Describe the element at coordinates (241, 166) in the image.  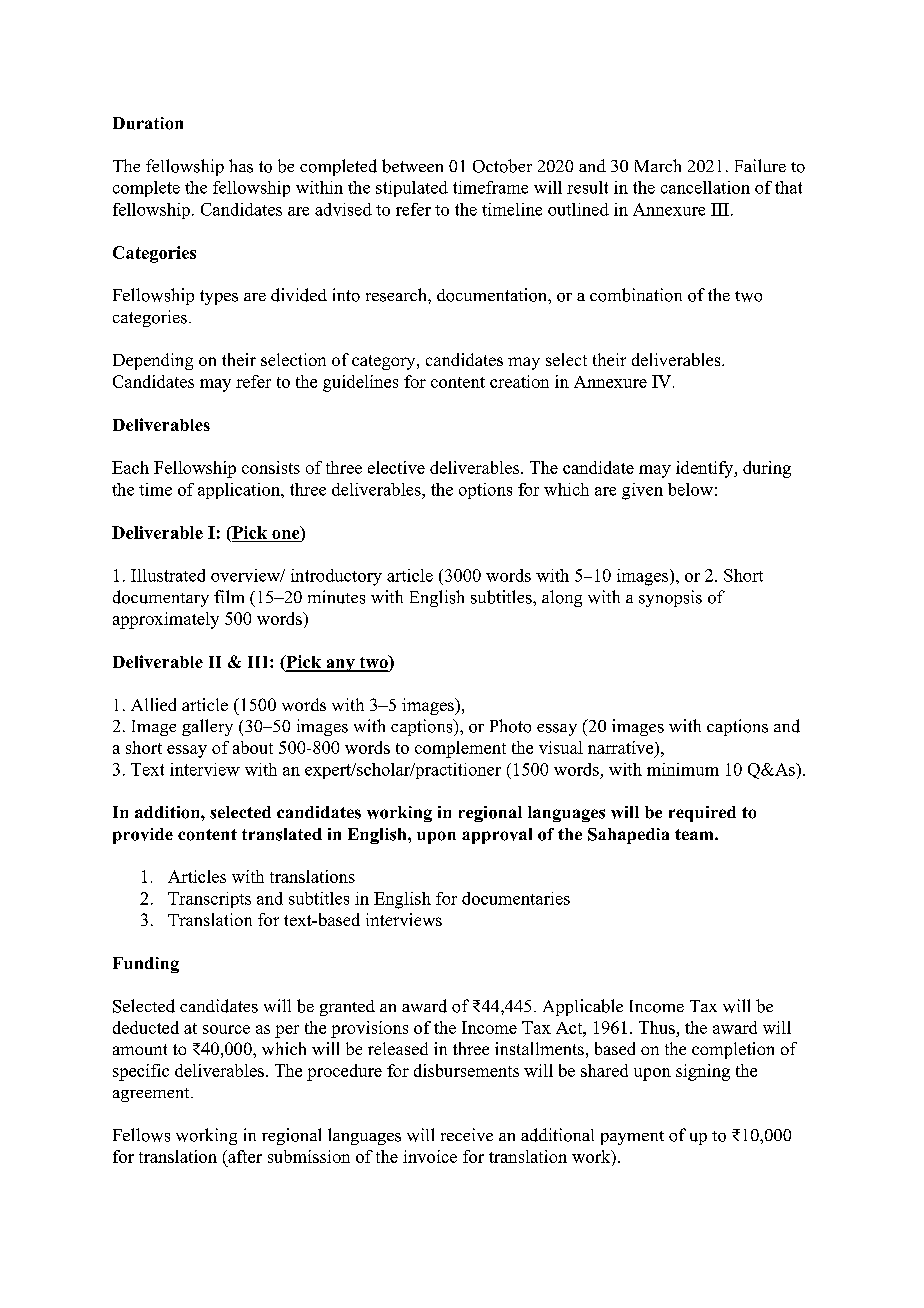
I see `has` at that location.
